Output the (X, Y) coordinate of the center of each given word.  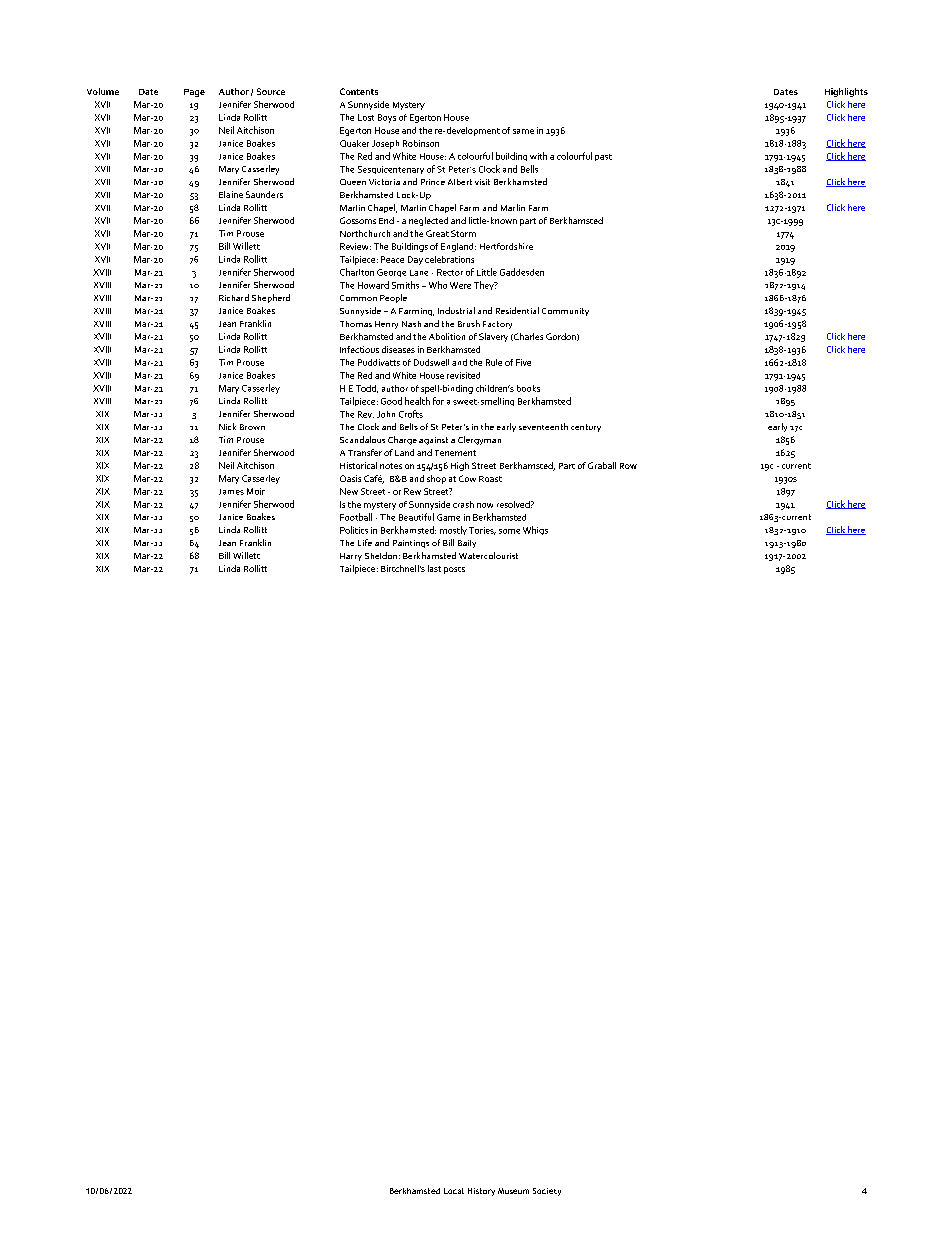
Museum (513, 1191)
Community (565, 312)
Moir (256, 491)
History (481, 1192)
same (523, 131)
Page (194, 93)
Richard (234, 297)
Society (547, 1192)
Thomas (356, 324)
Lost (366, 117)
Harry (351, 557)
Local (454, 1191)
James (231, 492)
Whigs (535, 530)
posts (454, 570)
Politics (354, 530)
